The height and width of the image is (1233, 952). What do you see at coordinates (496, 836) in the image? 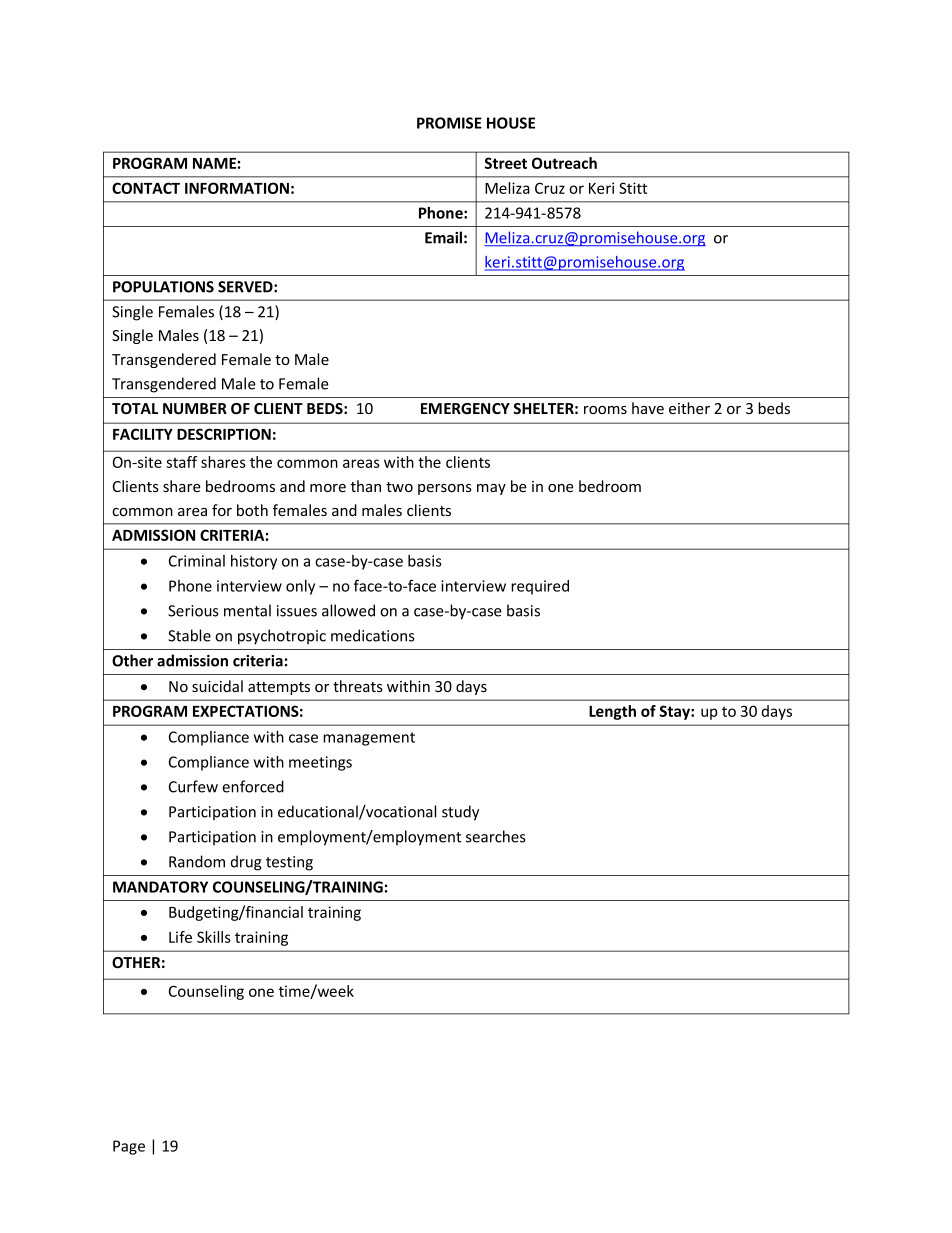
I see `searches` at bounding box center [496, 836].
